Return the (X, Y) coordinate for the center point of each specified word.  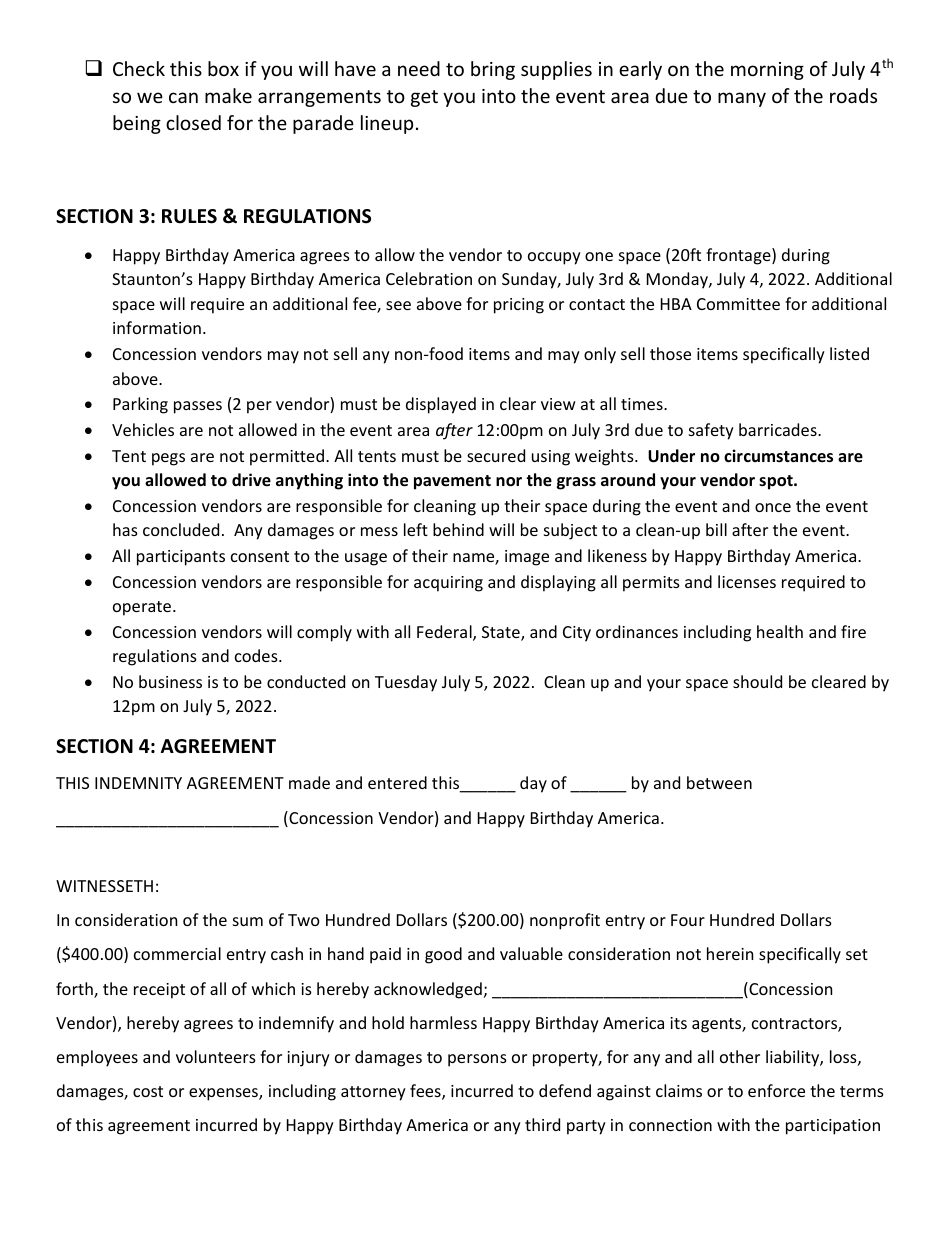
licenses (747, 581)
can (183, 97)
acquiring (448, 584)
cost (148, 1091)
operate (142, 608)
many (742, 99)
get (424, 98)
